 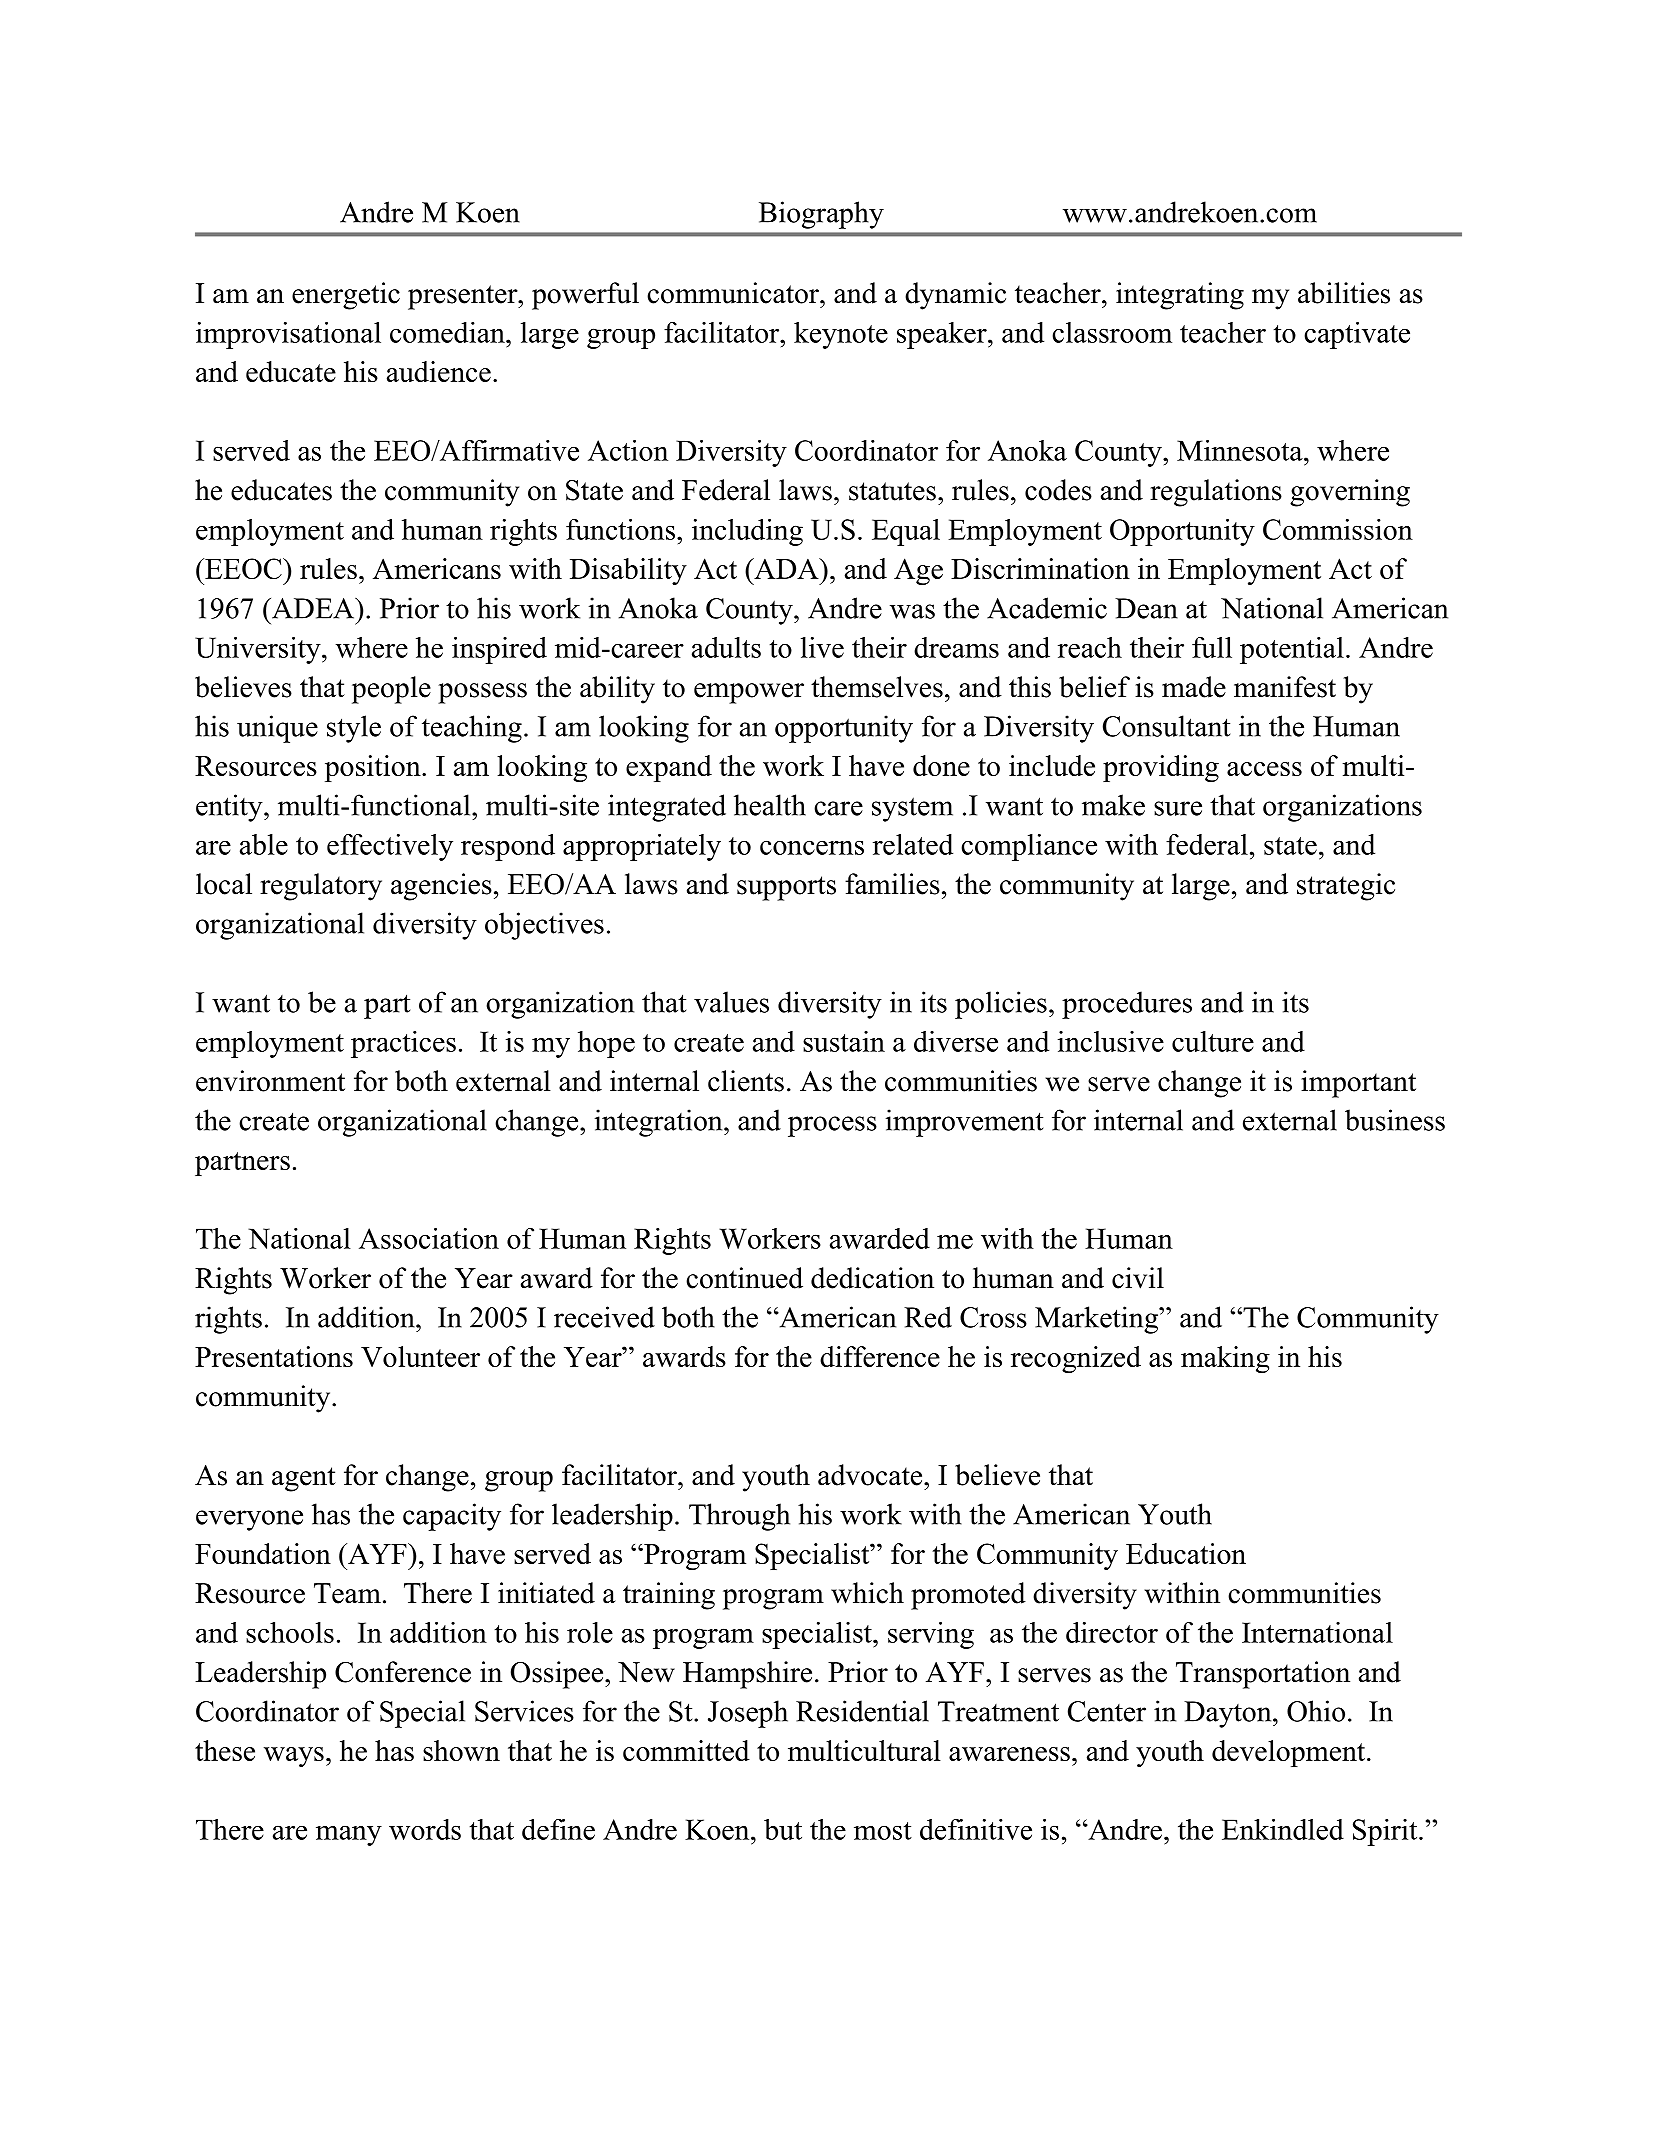 I want to click on difference, so click(x=880, y=1356).
